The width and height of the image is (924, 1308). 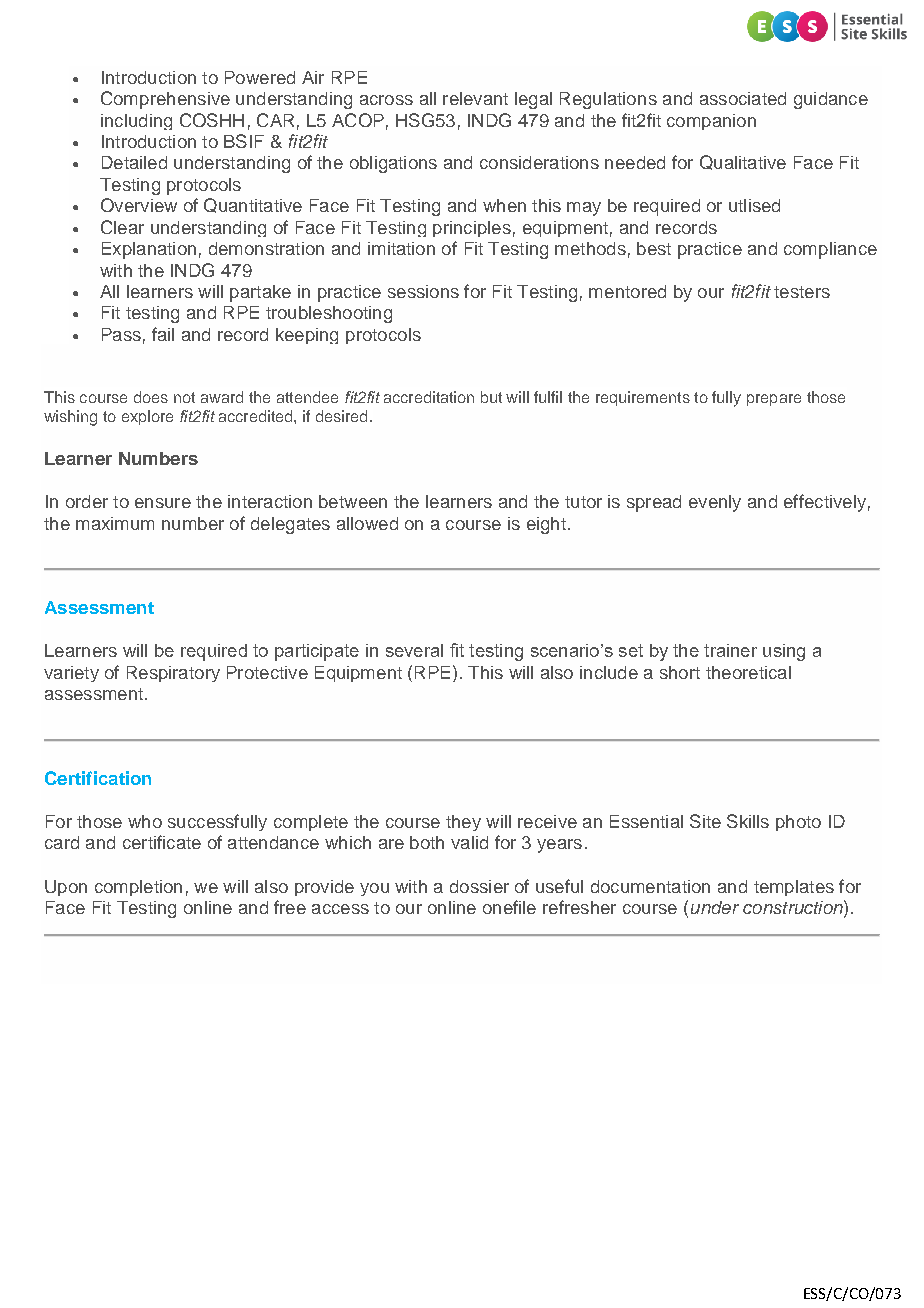 I want to click on evenly, so click(x=715, y=503).
